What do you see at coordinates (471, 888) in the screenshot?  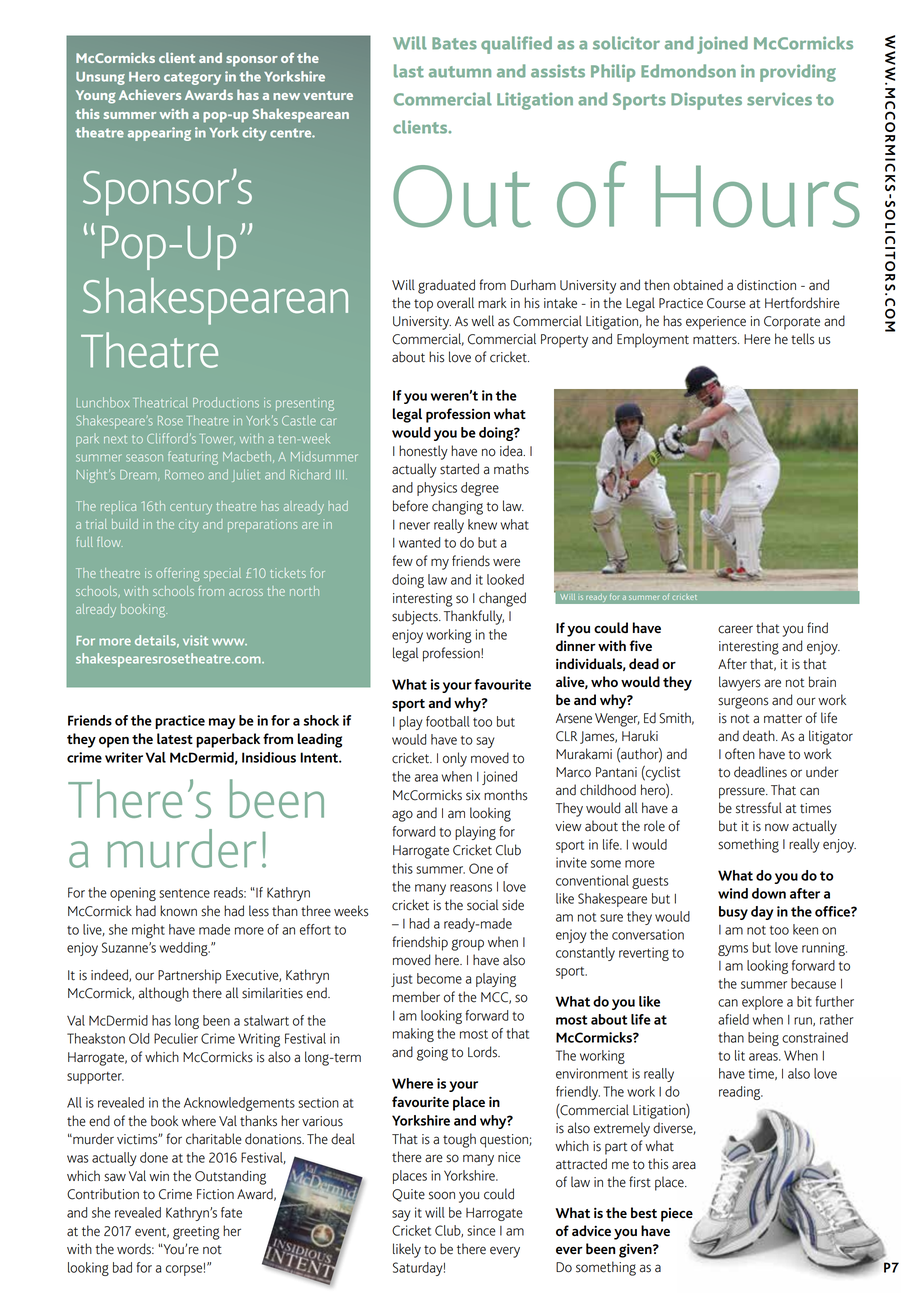 I see `reasons` at bounding box center [471, 888].
